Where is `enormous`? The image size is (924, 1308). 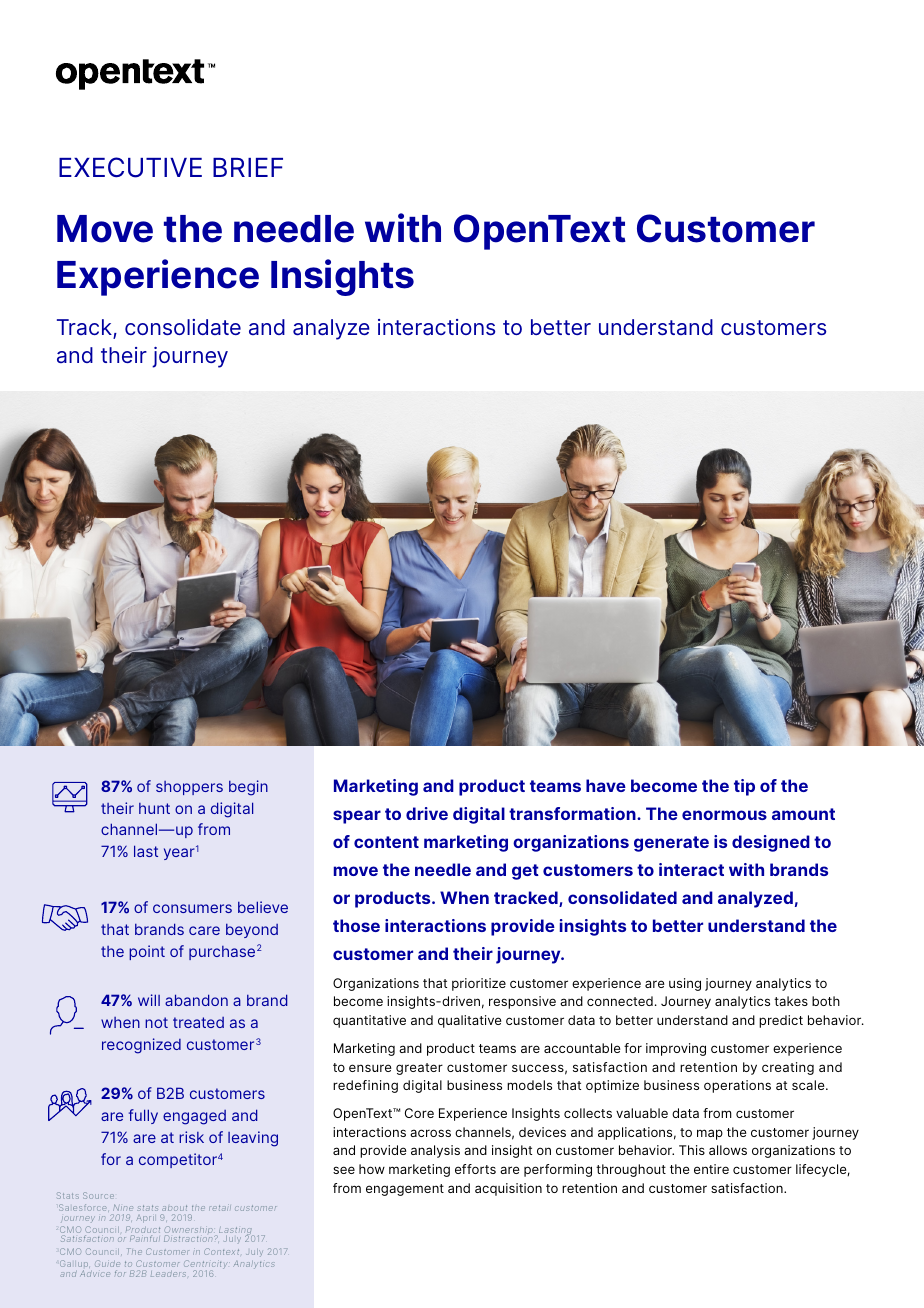 enormous is located at coordinates (724, 815).
